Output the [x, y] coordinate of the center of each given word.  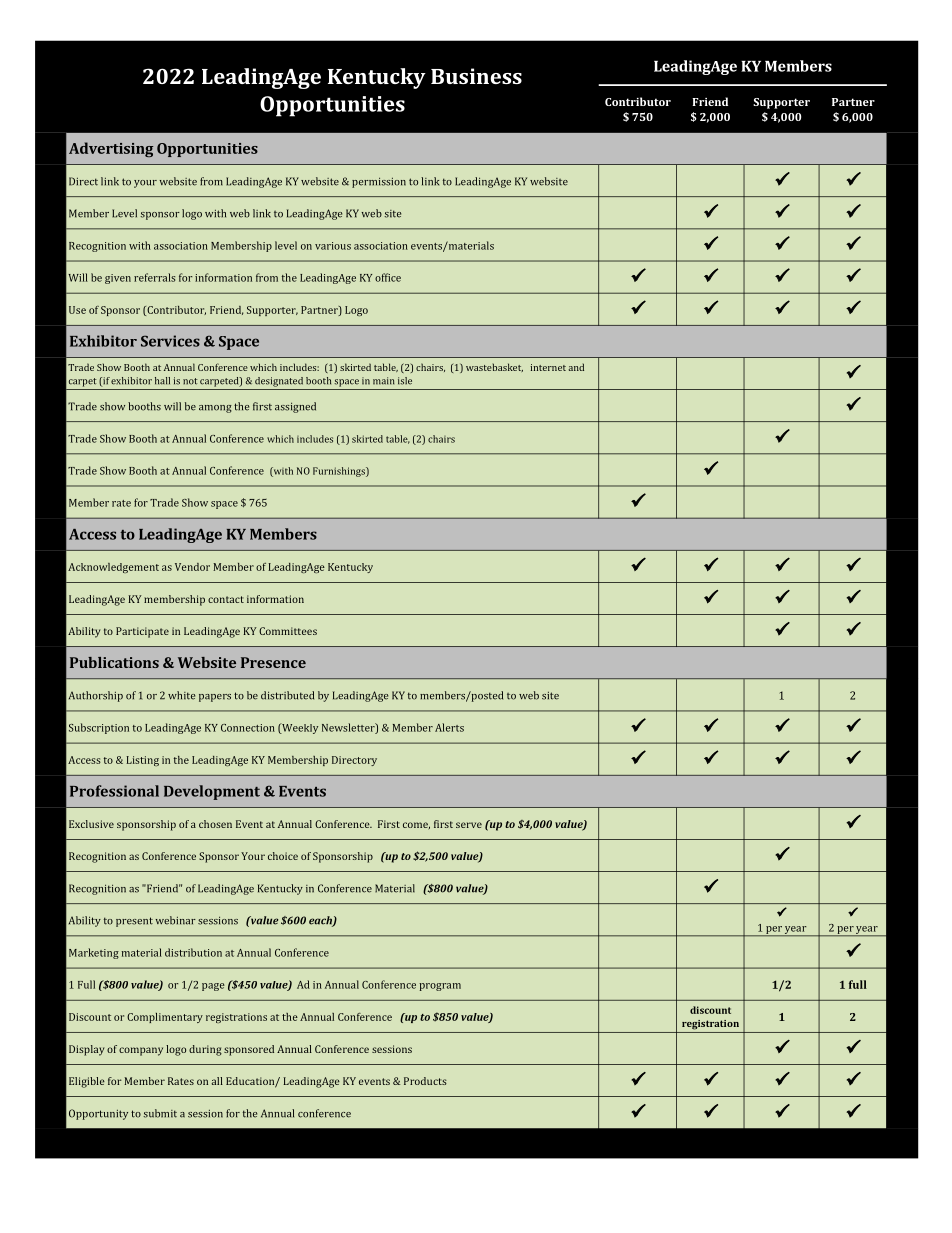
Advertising [111, 149]
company [141, 1051]
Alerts [449, 727]
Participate [142, 632]
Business [476, 76]
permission [379, 183]
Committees [288, 631]
